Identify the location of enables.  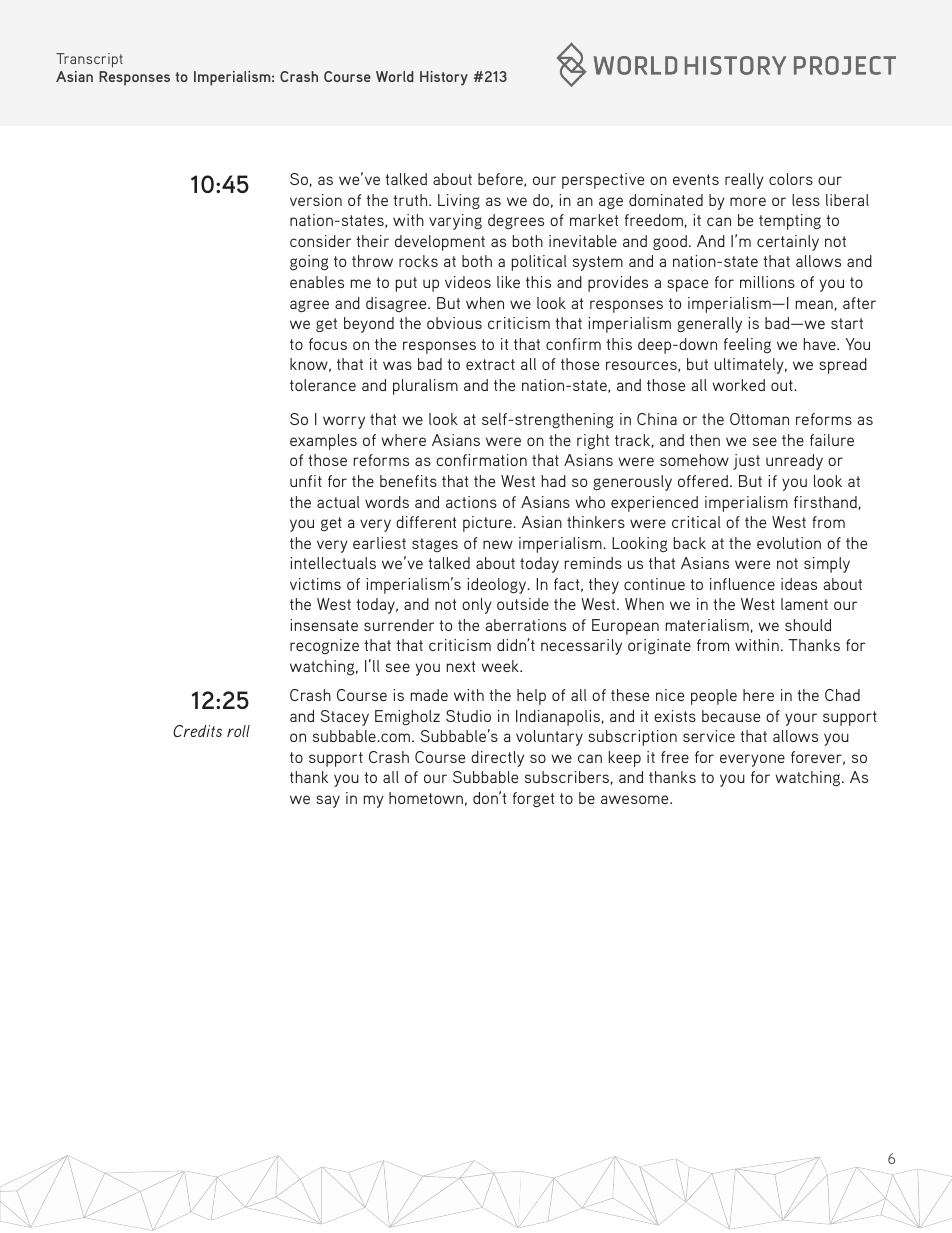
(317, 282).
